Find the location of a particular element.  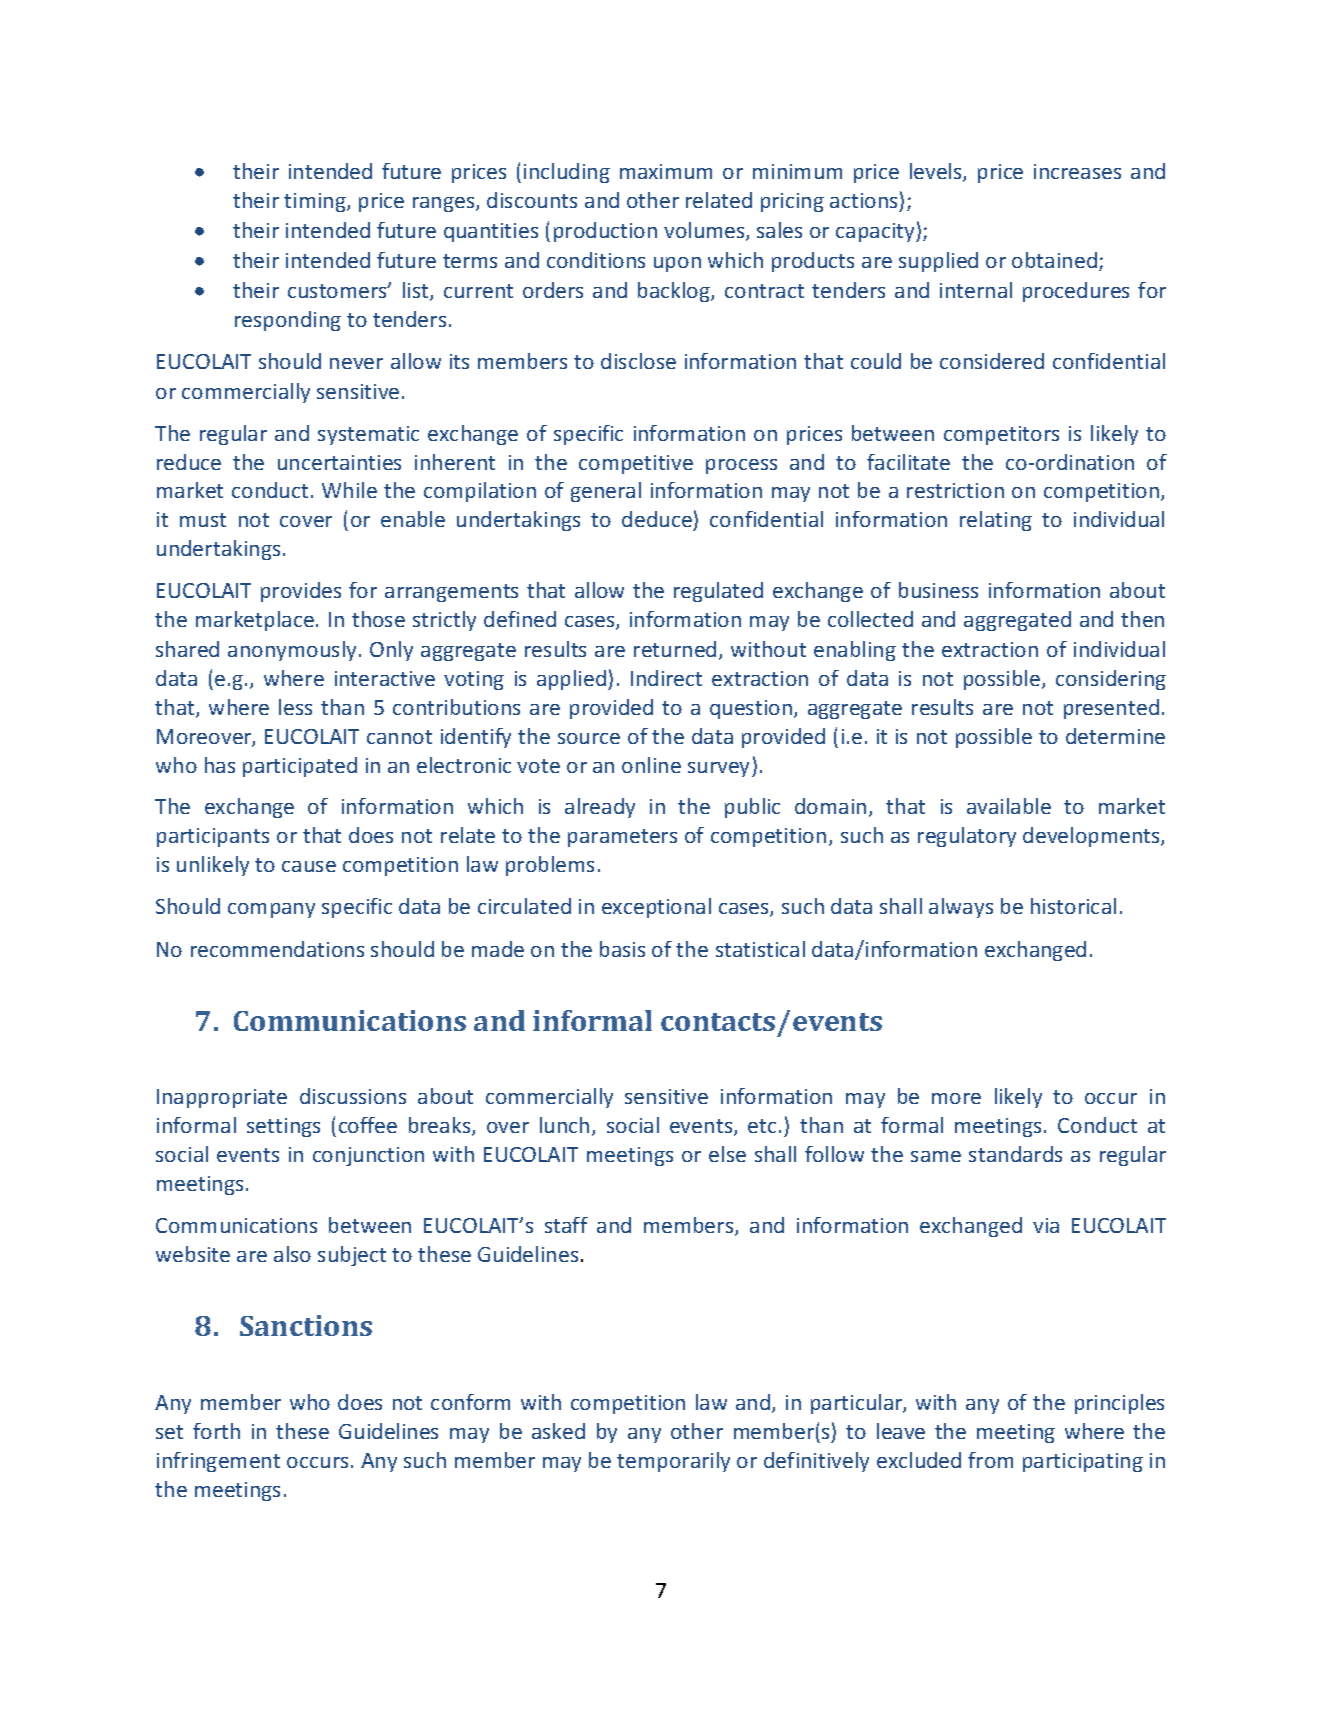

forth is located at coordinates (216, 1431).
